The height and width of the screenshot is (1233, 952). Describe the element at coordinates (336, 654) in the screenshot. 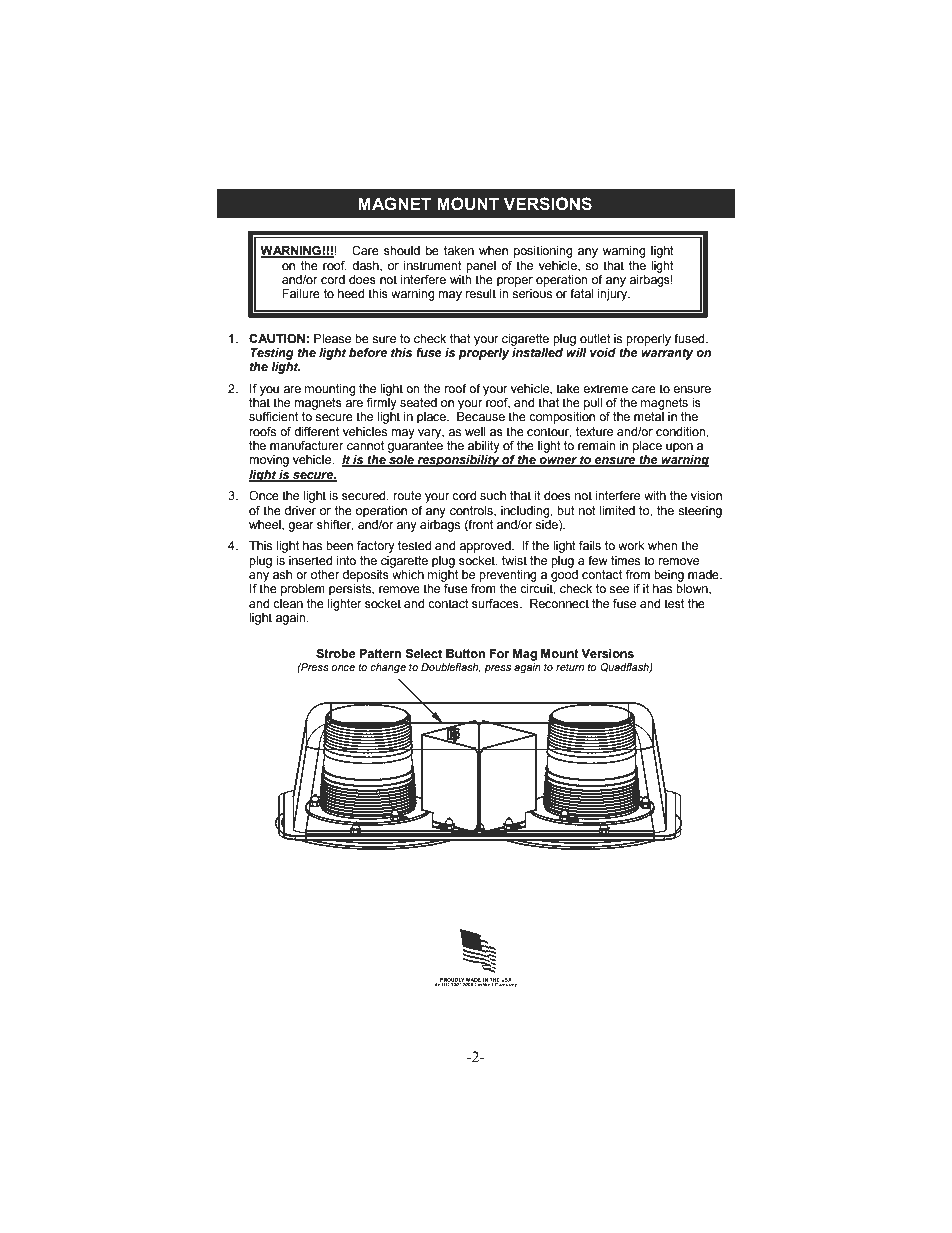

I see `Strobe` at that location.
